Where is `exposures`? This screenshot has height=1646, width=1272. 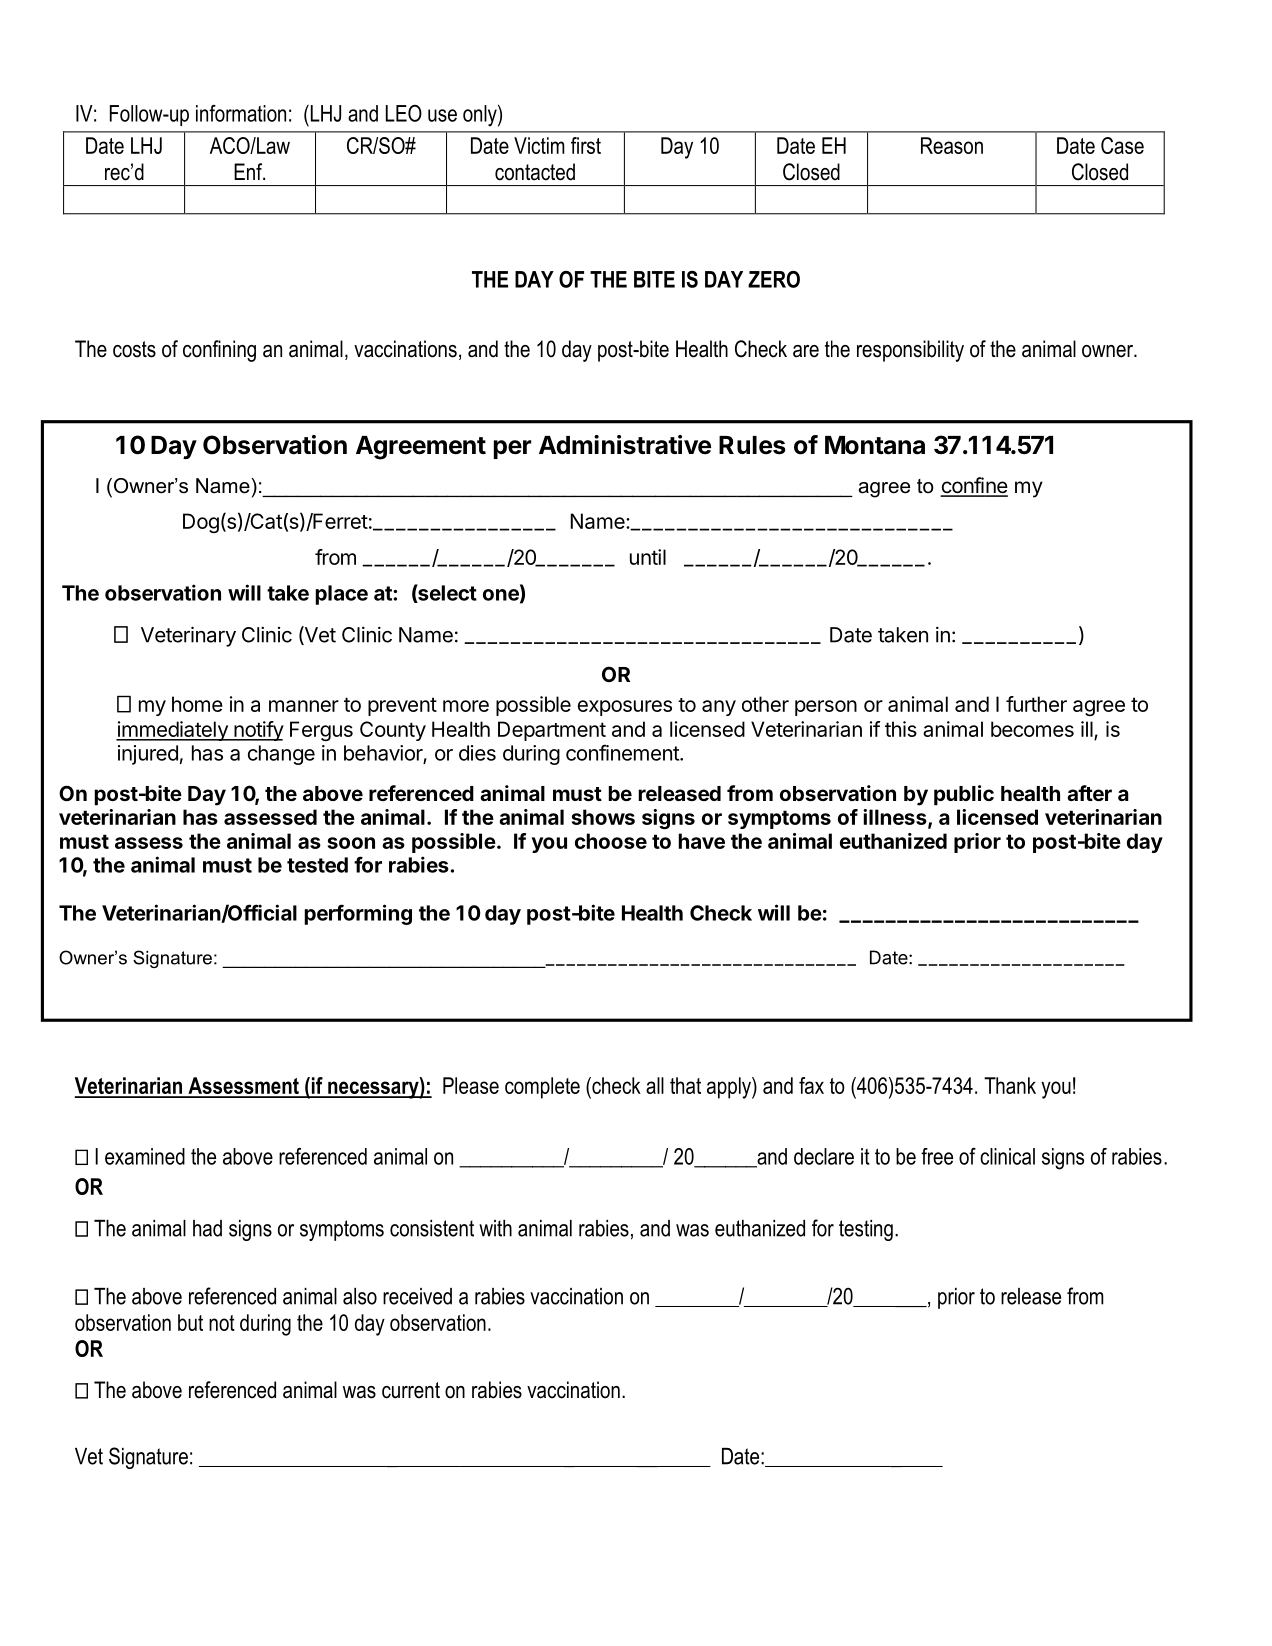
exposures is located at coordinates (625, 708).
